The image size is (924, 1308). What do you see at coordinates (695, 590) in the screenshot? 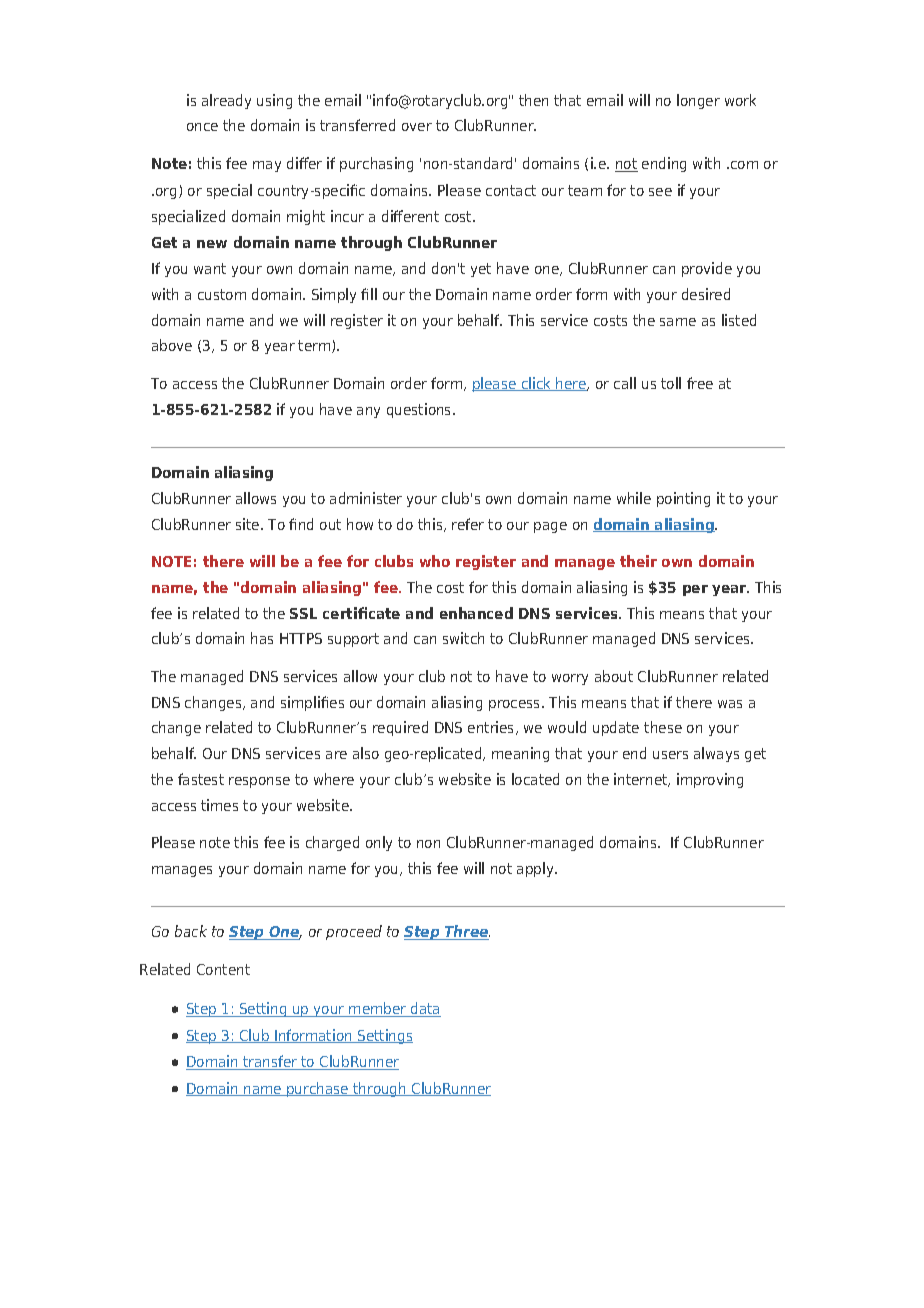
I see `per` at bounding box center [695, 590].
